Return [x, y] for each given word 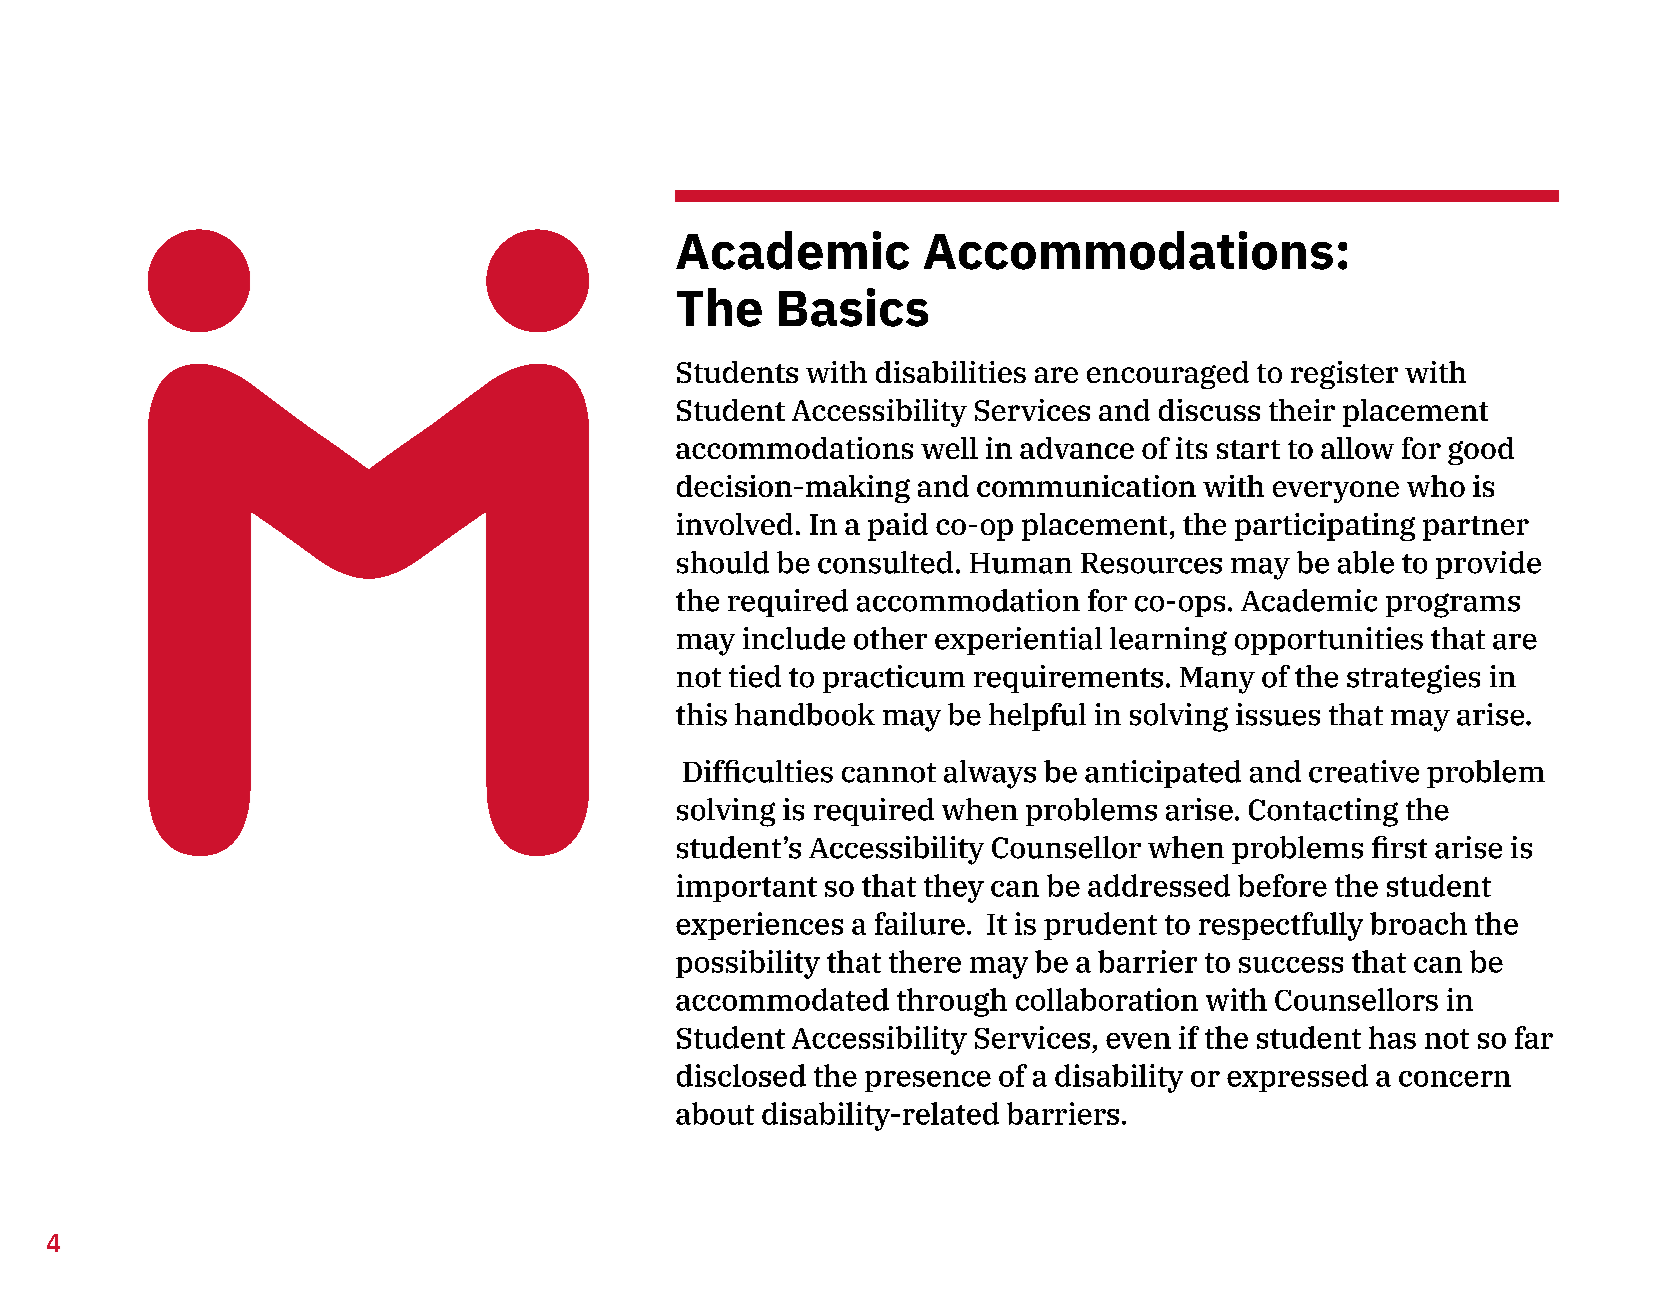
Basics [853, 307]
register [1344, 375]
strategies [1413, 679]
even [1138, 1041]
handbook [805, 714]
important [747, 888]
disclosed [741, 1075]
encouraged [1168, 375]
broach [1418, 923]
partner [1476, 528]
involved [735, 524]
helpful [1037, 717]
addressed [1159, 885]
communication [1086, 486]
